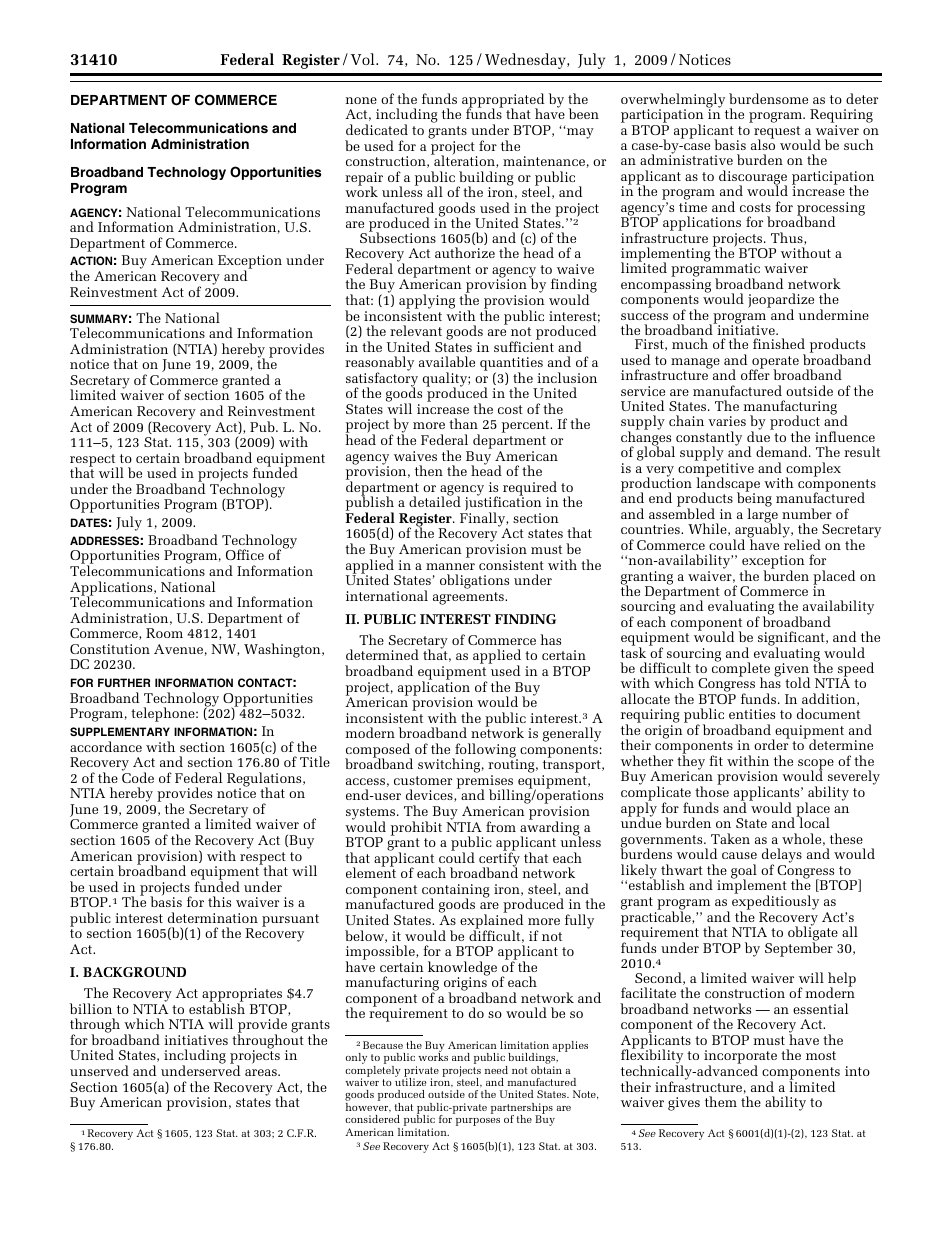  What do you see at coordinates (485, 751) in the screenshot?
I see `following` at bounding box center [485, 751].
